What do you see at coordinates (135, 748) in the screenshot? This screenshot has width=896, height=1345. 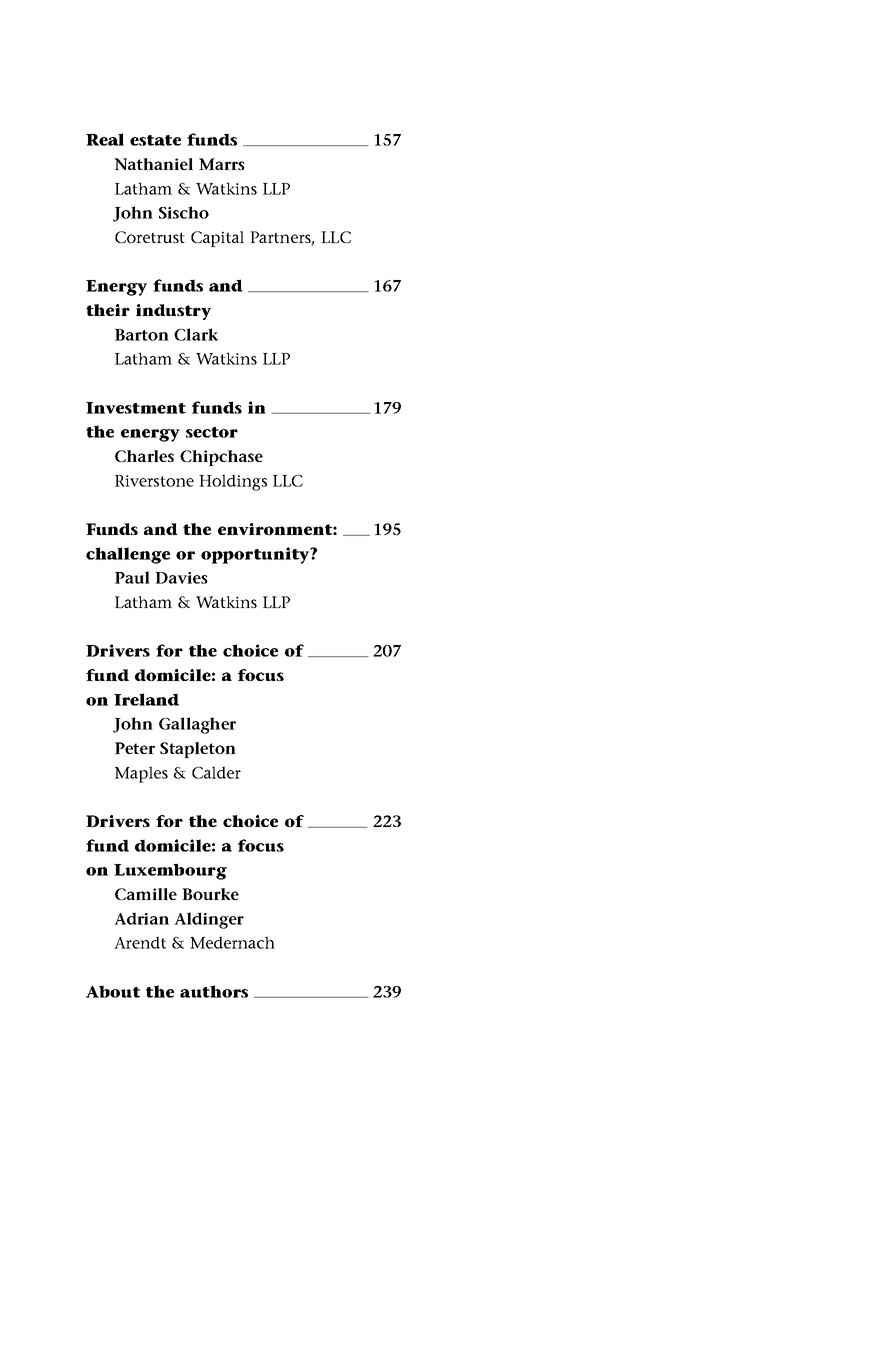 I see `Peter` at bounding box center [135, 748].
